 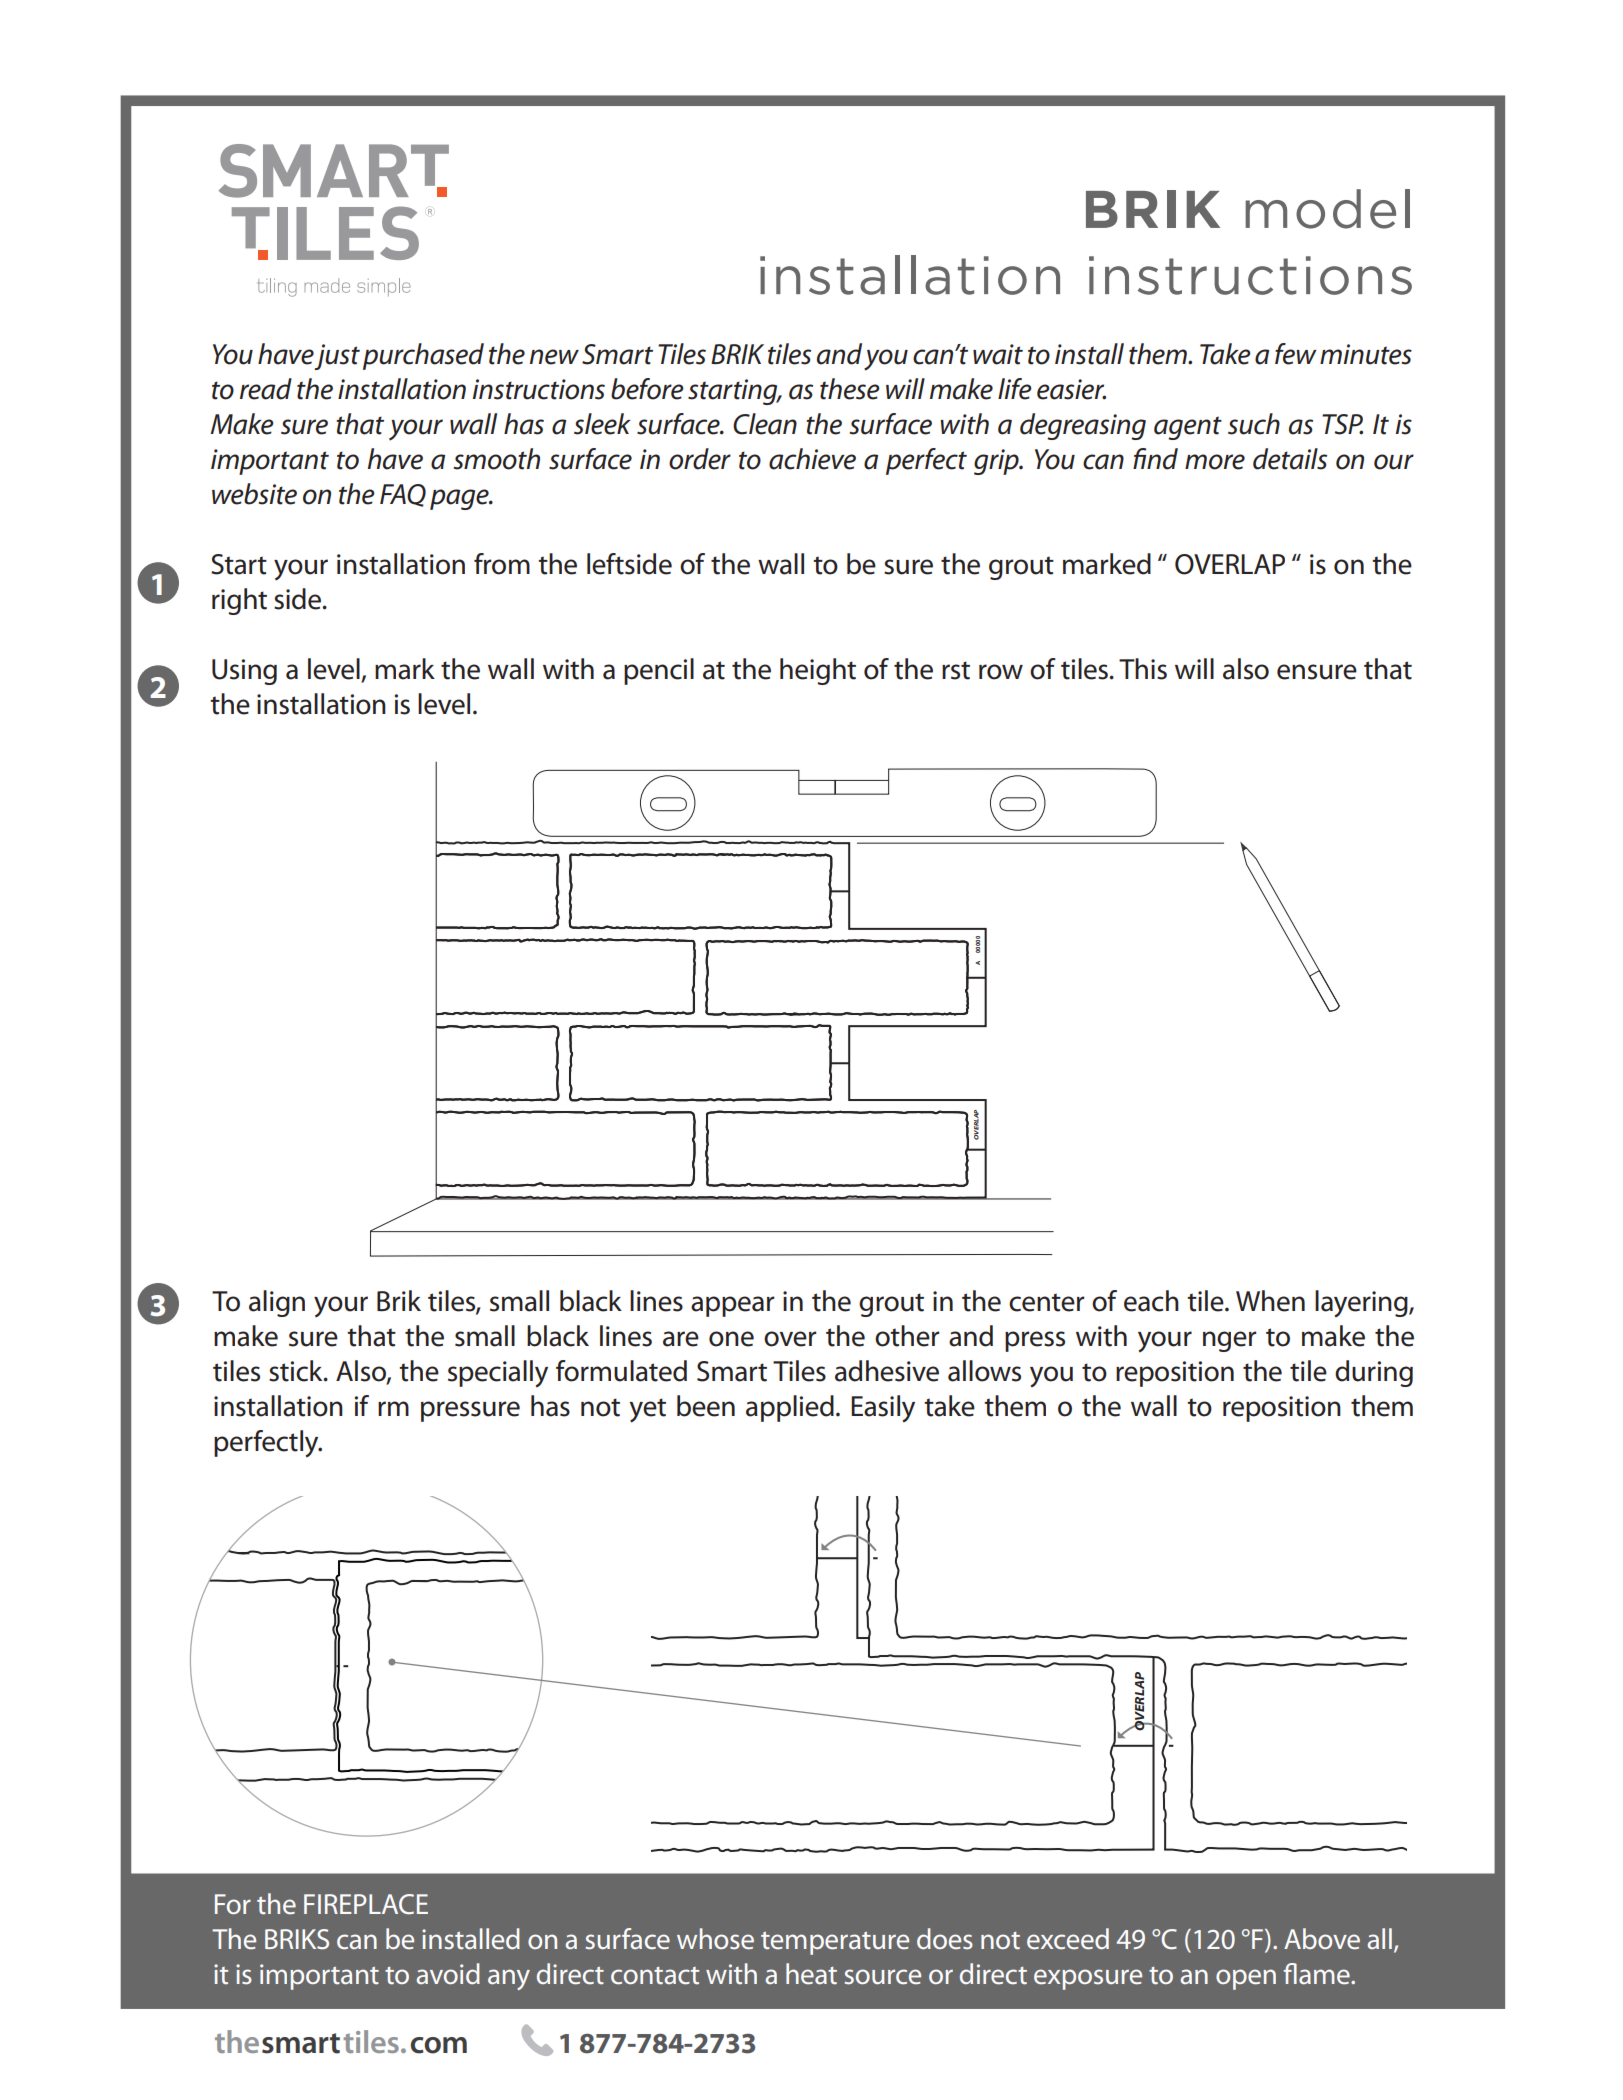 I want to click on align, so click(x=277, y=1303).
